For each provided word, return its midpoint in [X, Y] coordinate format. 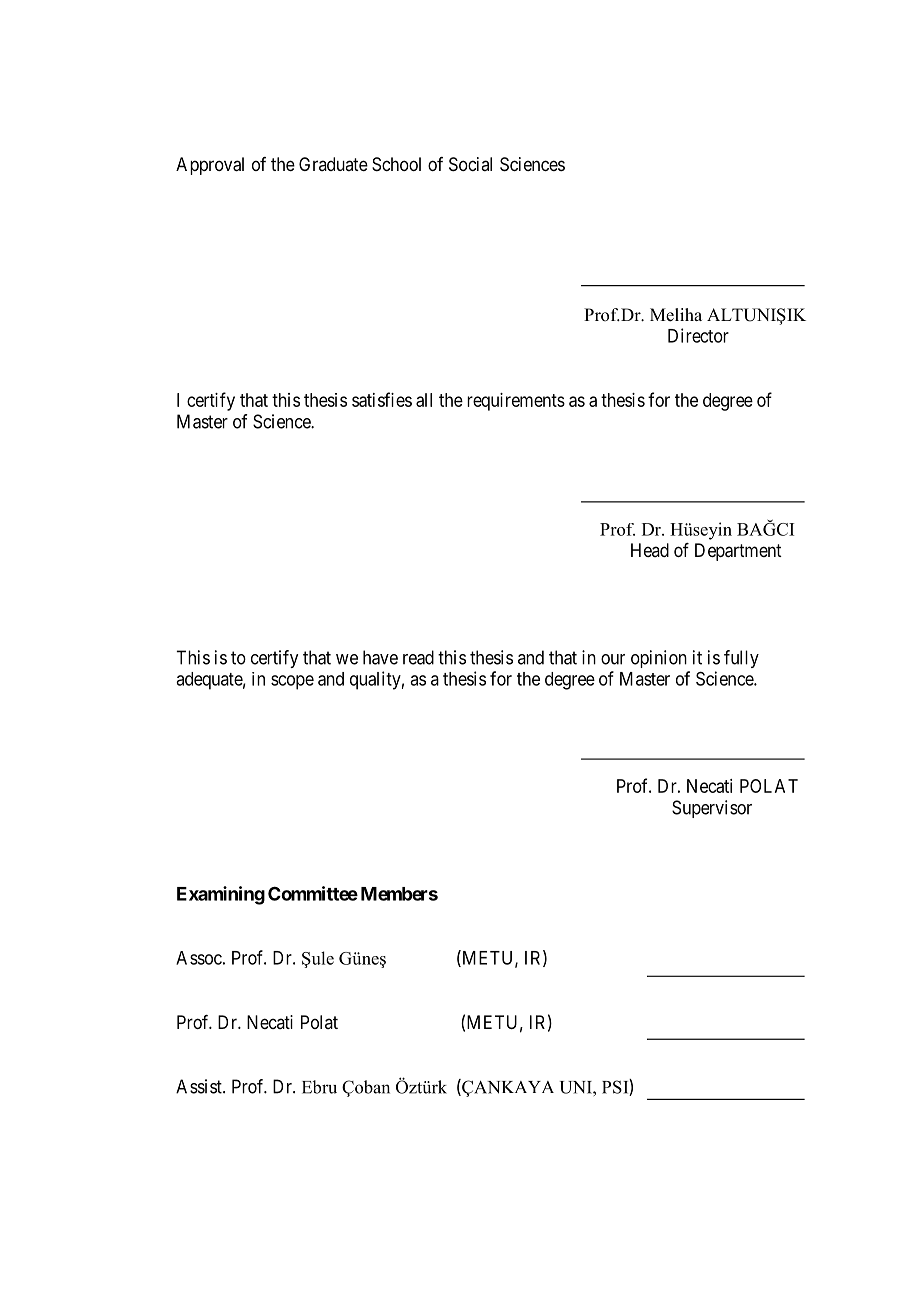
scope [292, 682]
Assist [200, 1086]
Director [698, 335]
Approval [210, 166]
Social [470, 164]
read [418, 657]
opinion [659, 659]
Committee [313, 893]
